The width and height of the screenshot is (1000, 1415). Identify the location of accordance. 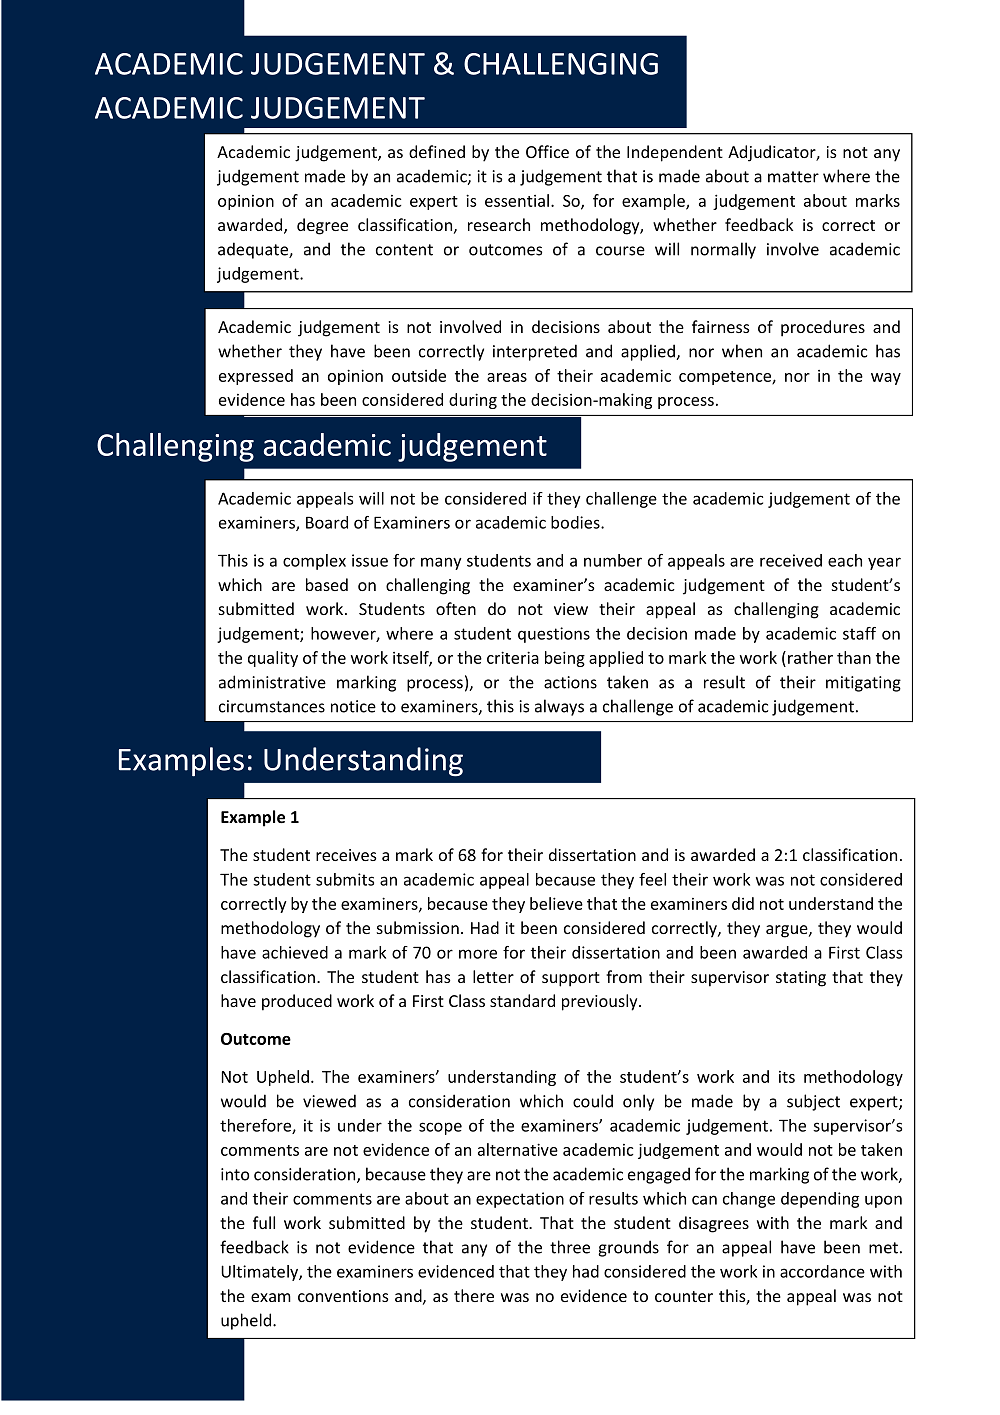
(822, 1271).
